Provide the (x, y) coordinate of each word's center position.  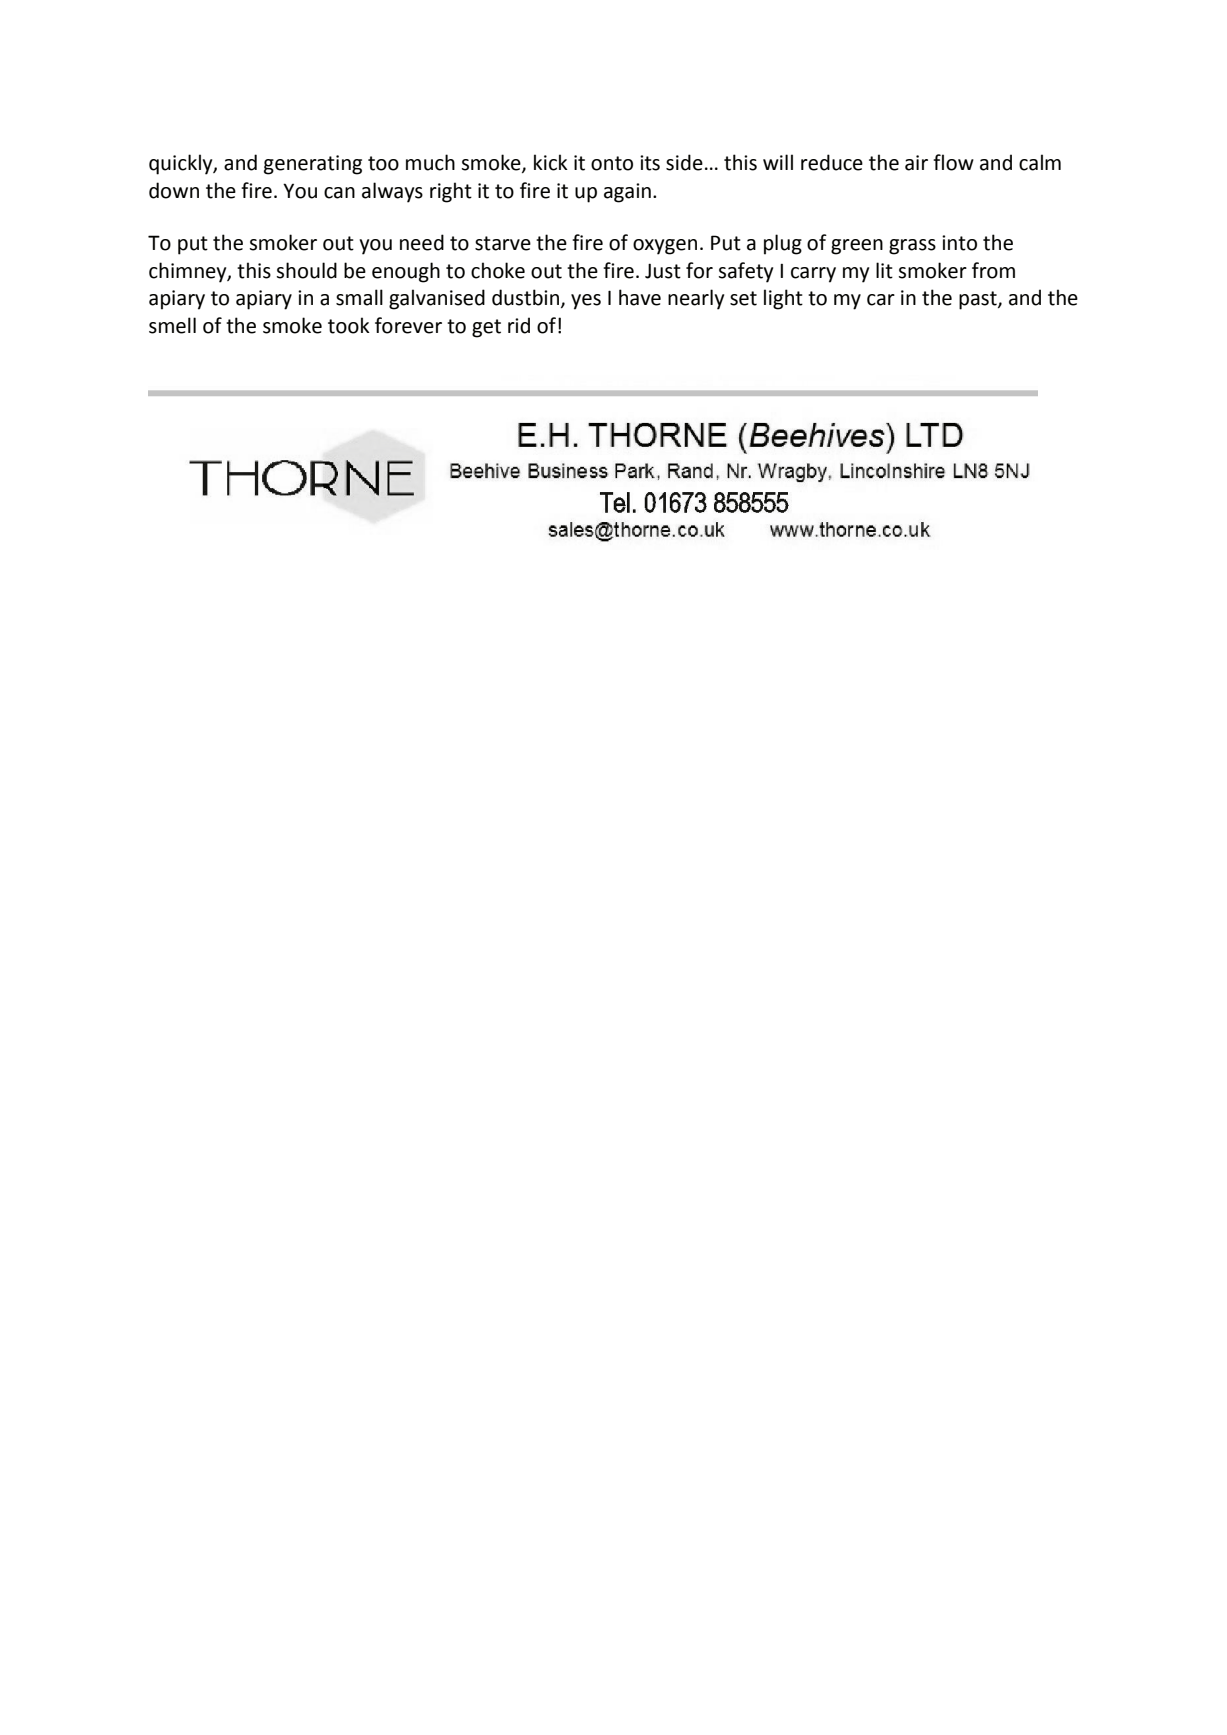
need (422, 242)
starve (503, 243)
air (916, 163)
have (640, 297)
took (349, 325)
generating (313, 165)
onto (612, 163)
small (359, 297)
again (627, 193)
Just (663, 271)
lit (884, 270)
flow (953, 162)
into (959, 243)
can (339, 193)
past (979, 300)
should (307, 270)
